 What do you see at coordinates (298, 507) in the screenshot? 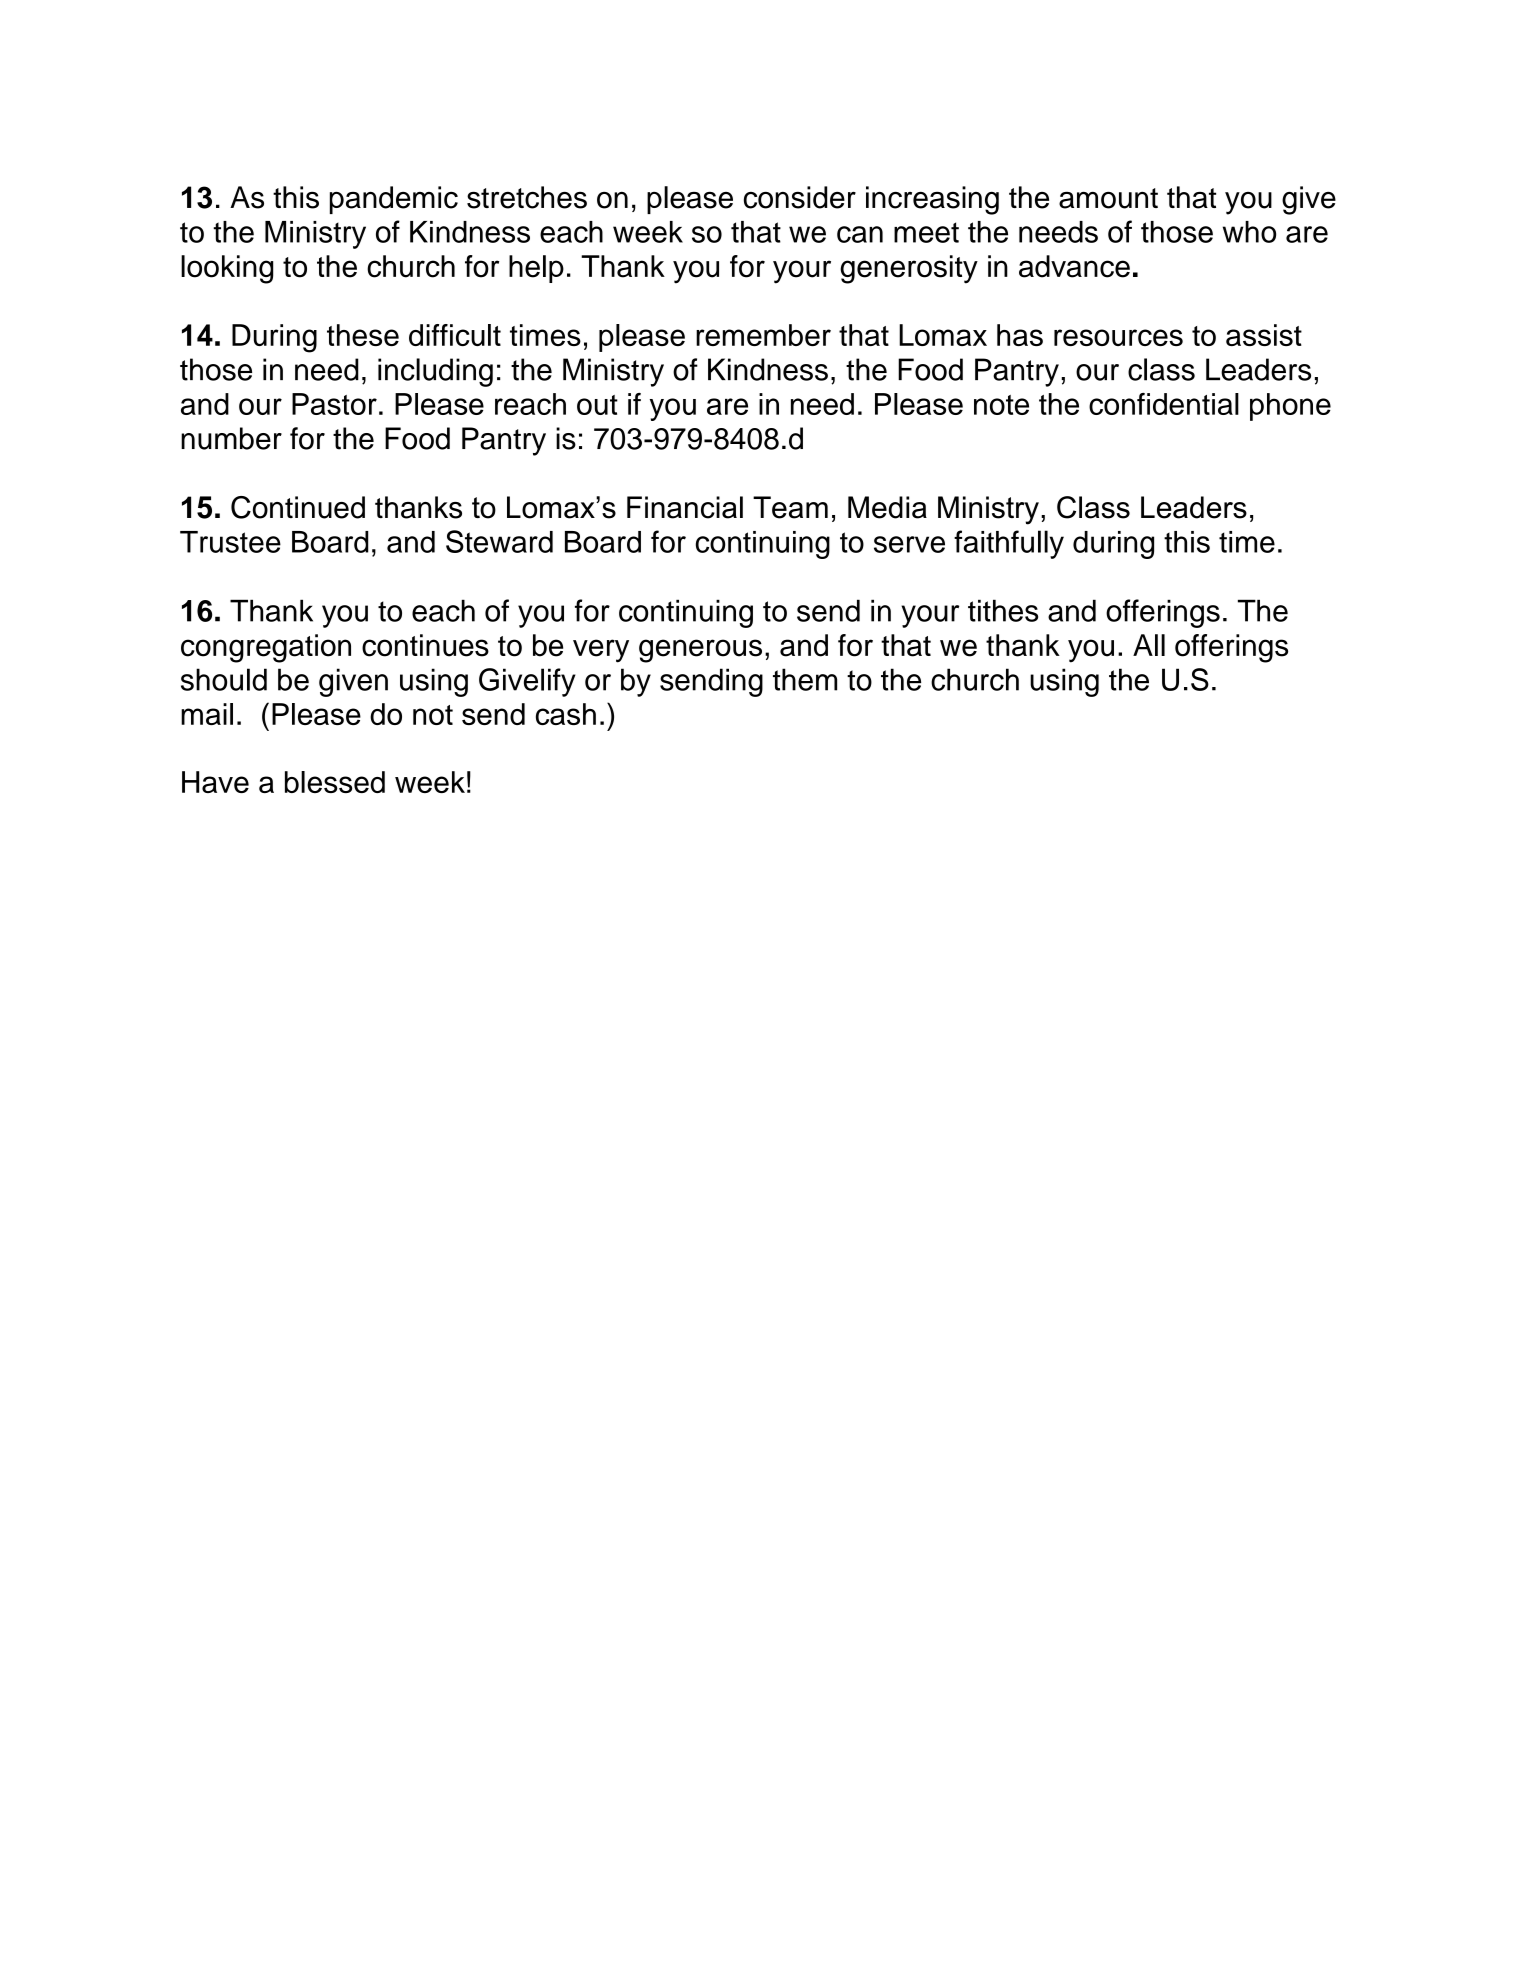
I see `Continued` at bounding box center [298, 507].
